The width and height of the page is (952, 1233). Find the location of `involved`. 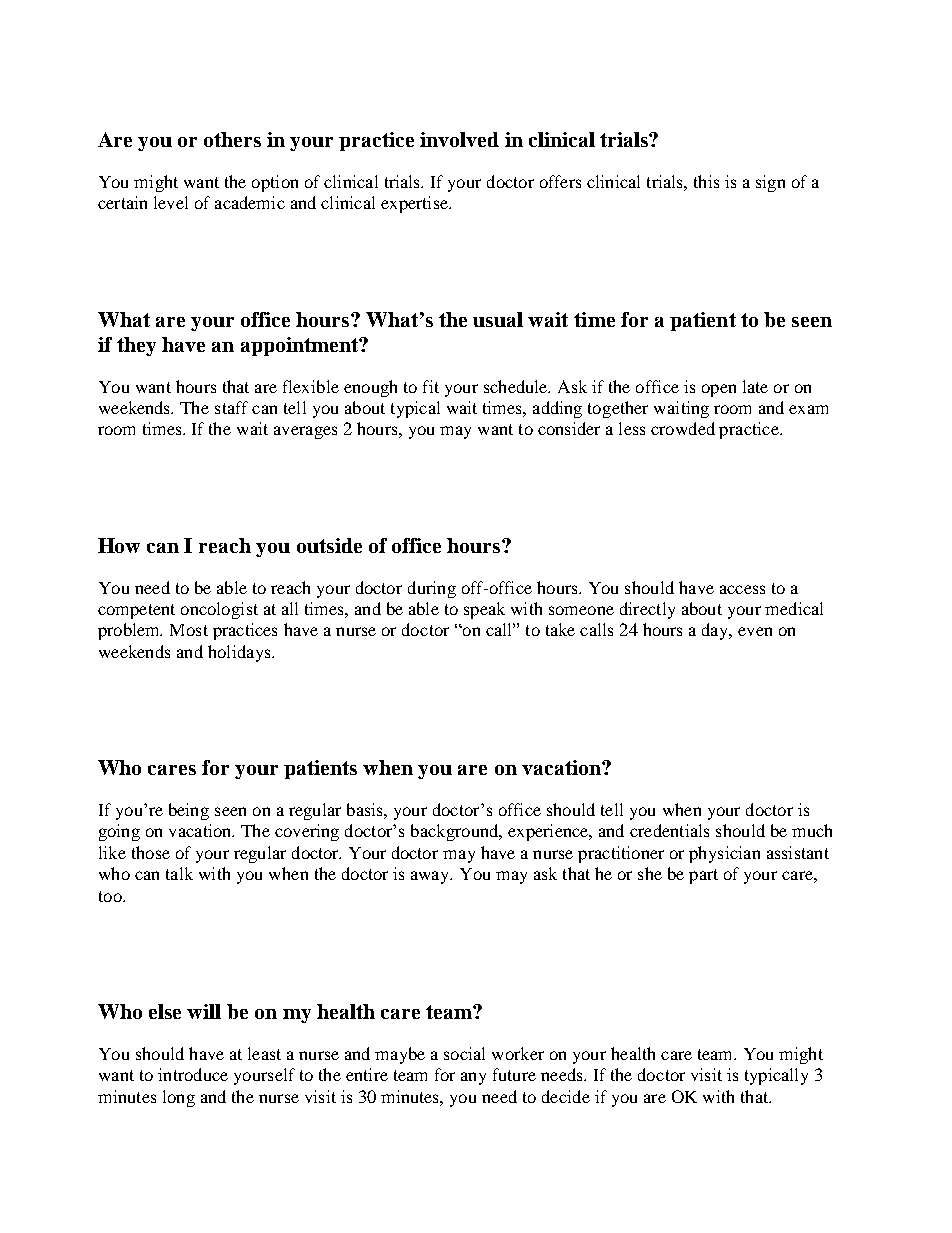

involved is located at coordinates (459, 139).
